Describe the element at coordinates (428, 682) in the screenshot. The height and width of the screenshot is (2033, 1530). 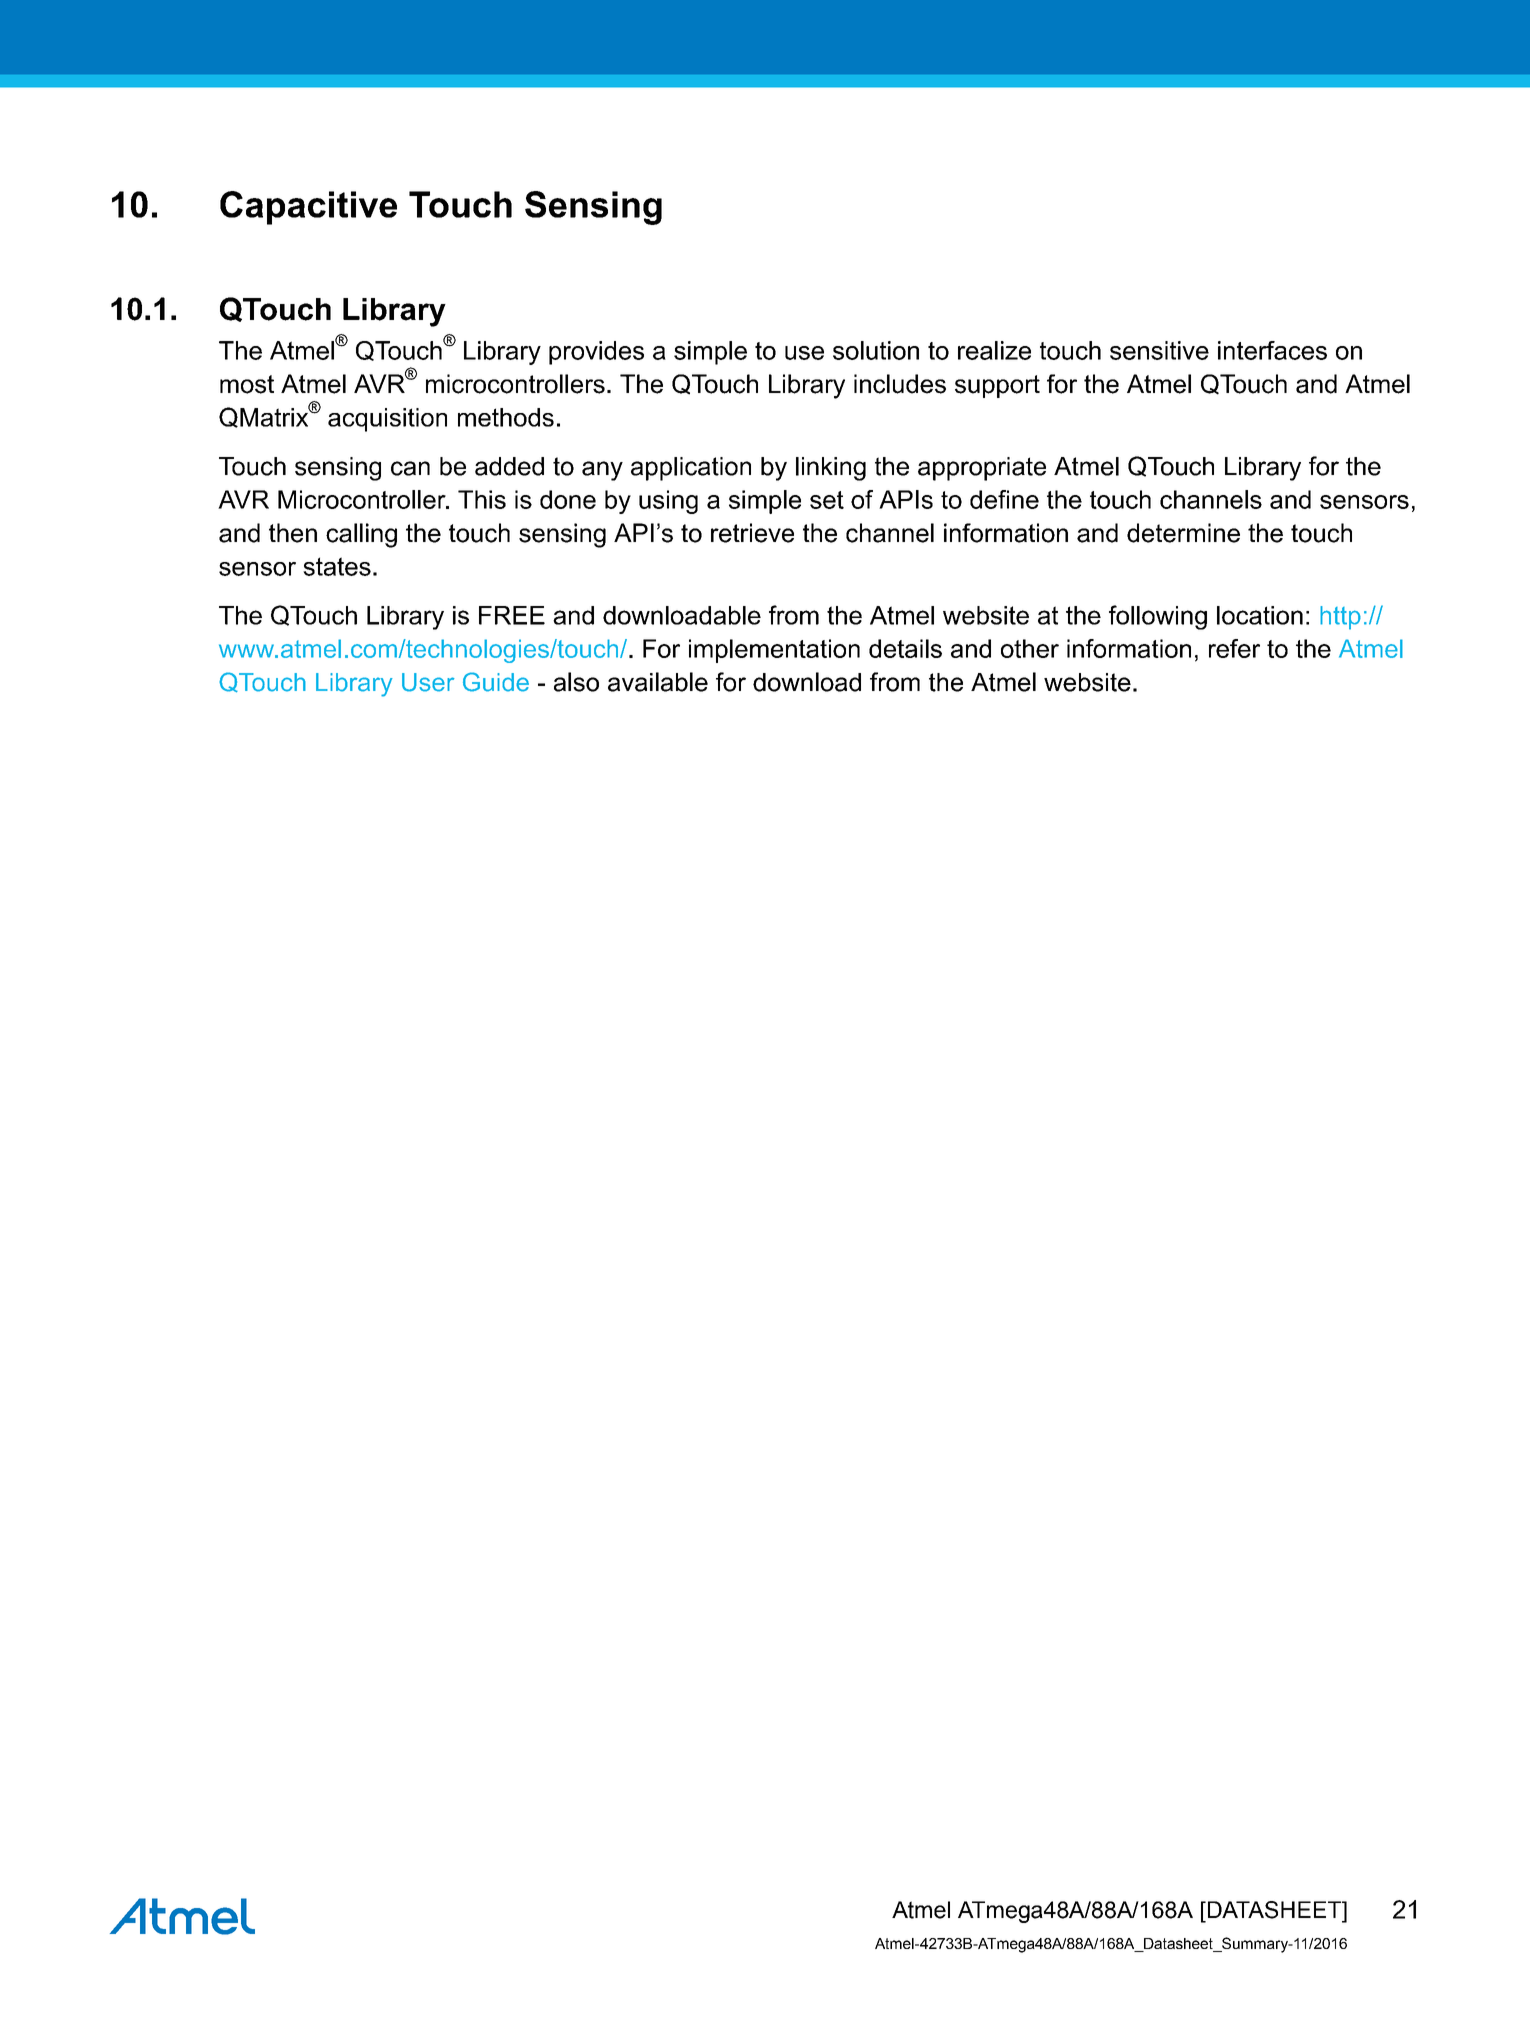
I see `User` at that location.
